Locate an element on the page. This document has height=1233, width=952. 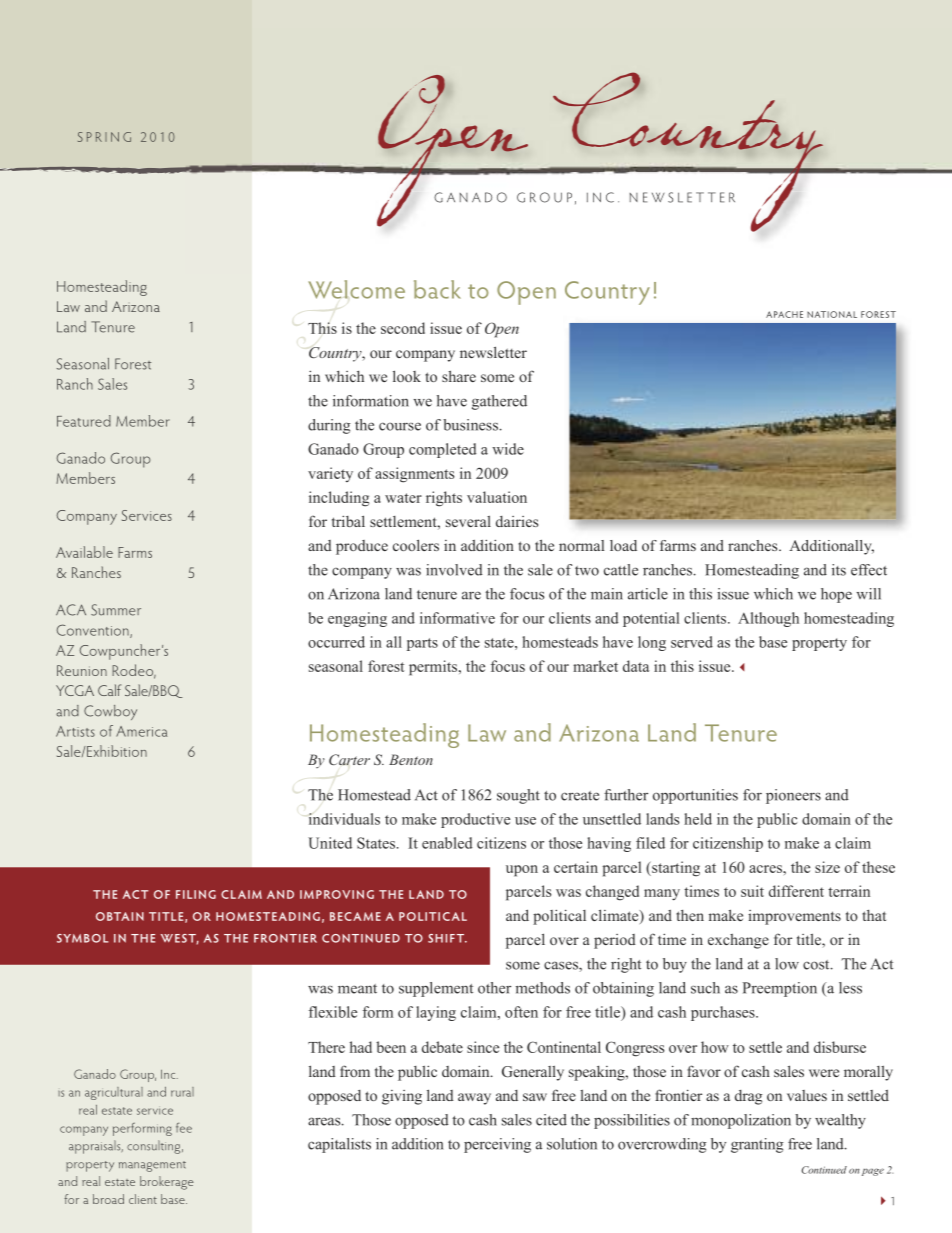
Summer is located at coordinates (116, 610).
